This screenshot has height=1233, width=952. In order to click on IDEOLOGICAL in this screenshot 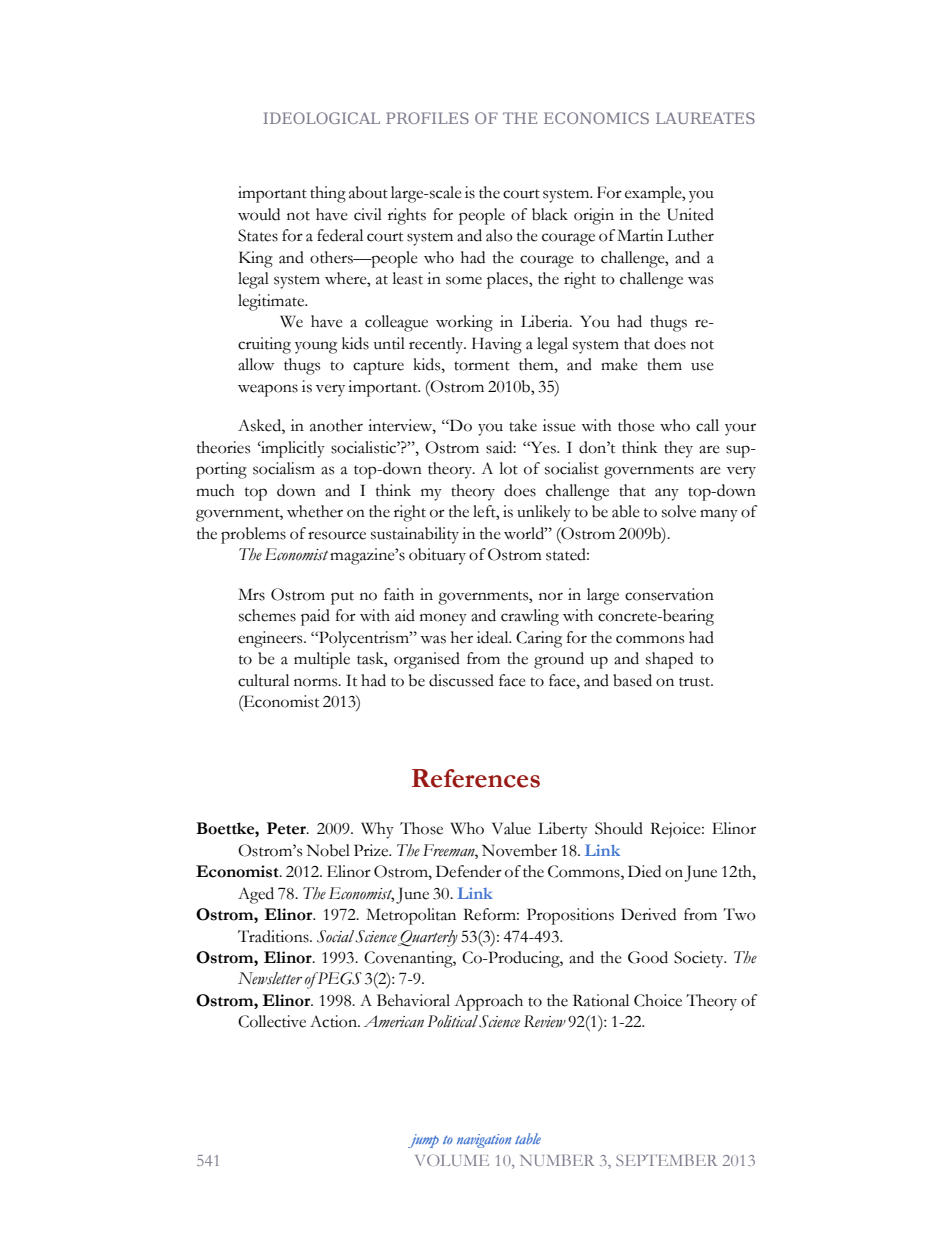, I will do `click(321, 118)`.
